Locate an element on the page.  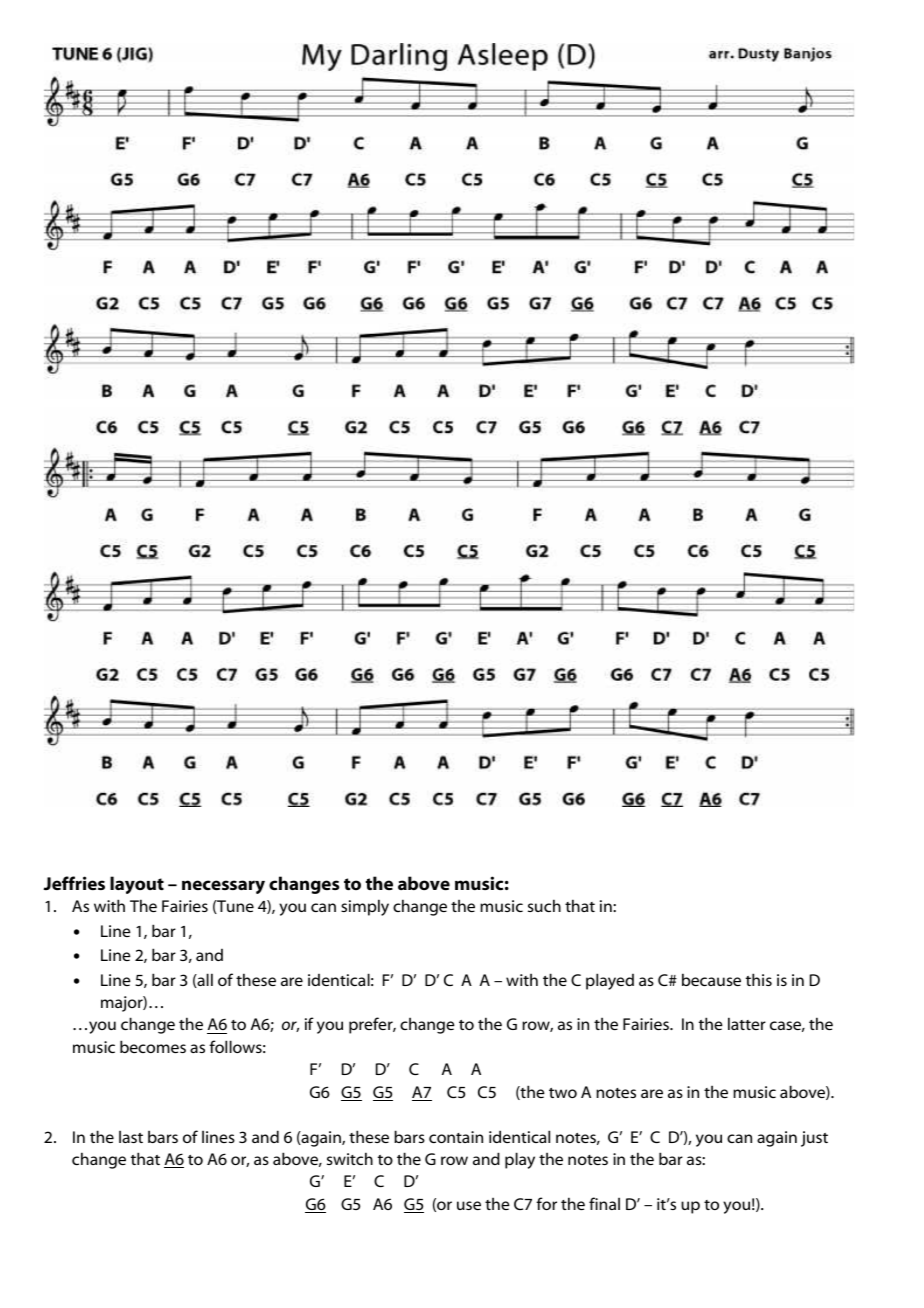
simply is located at coordinates (365, 907).
